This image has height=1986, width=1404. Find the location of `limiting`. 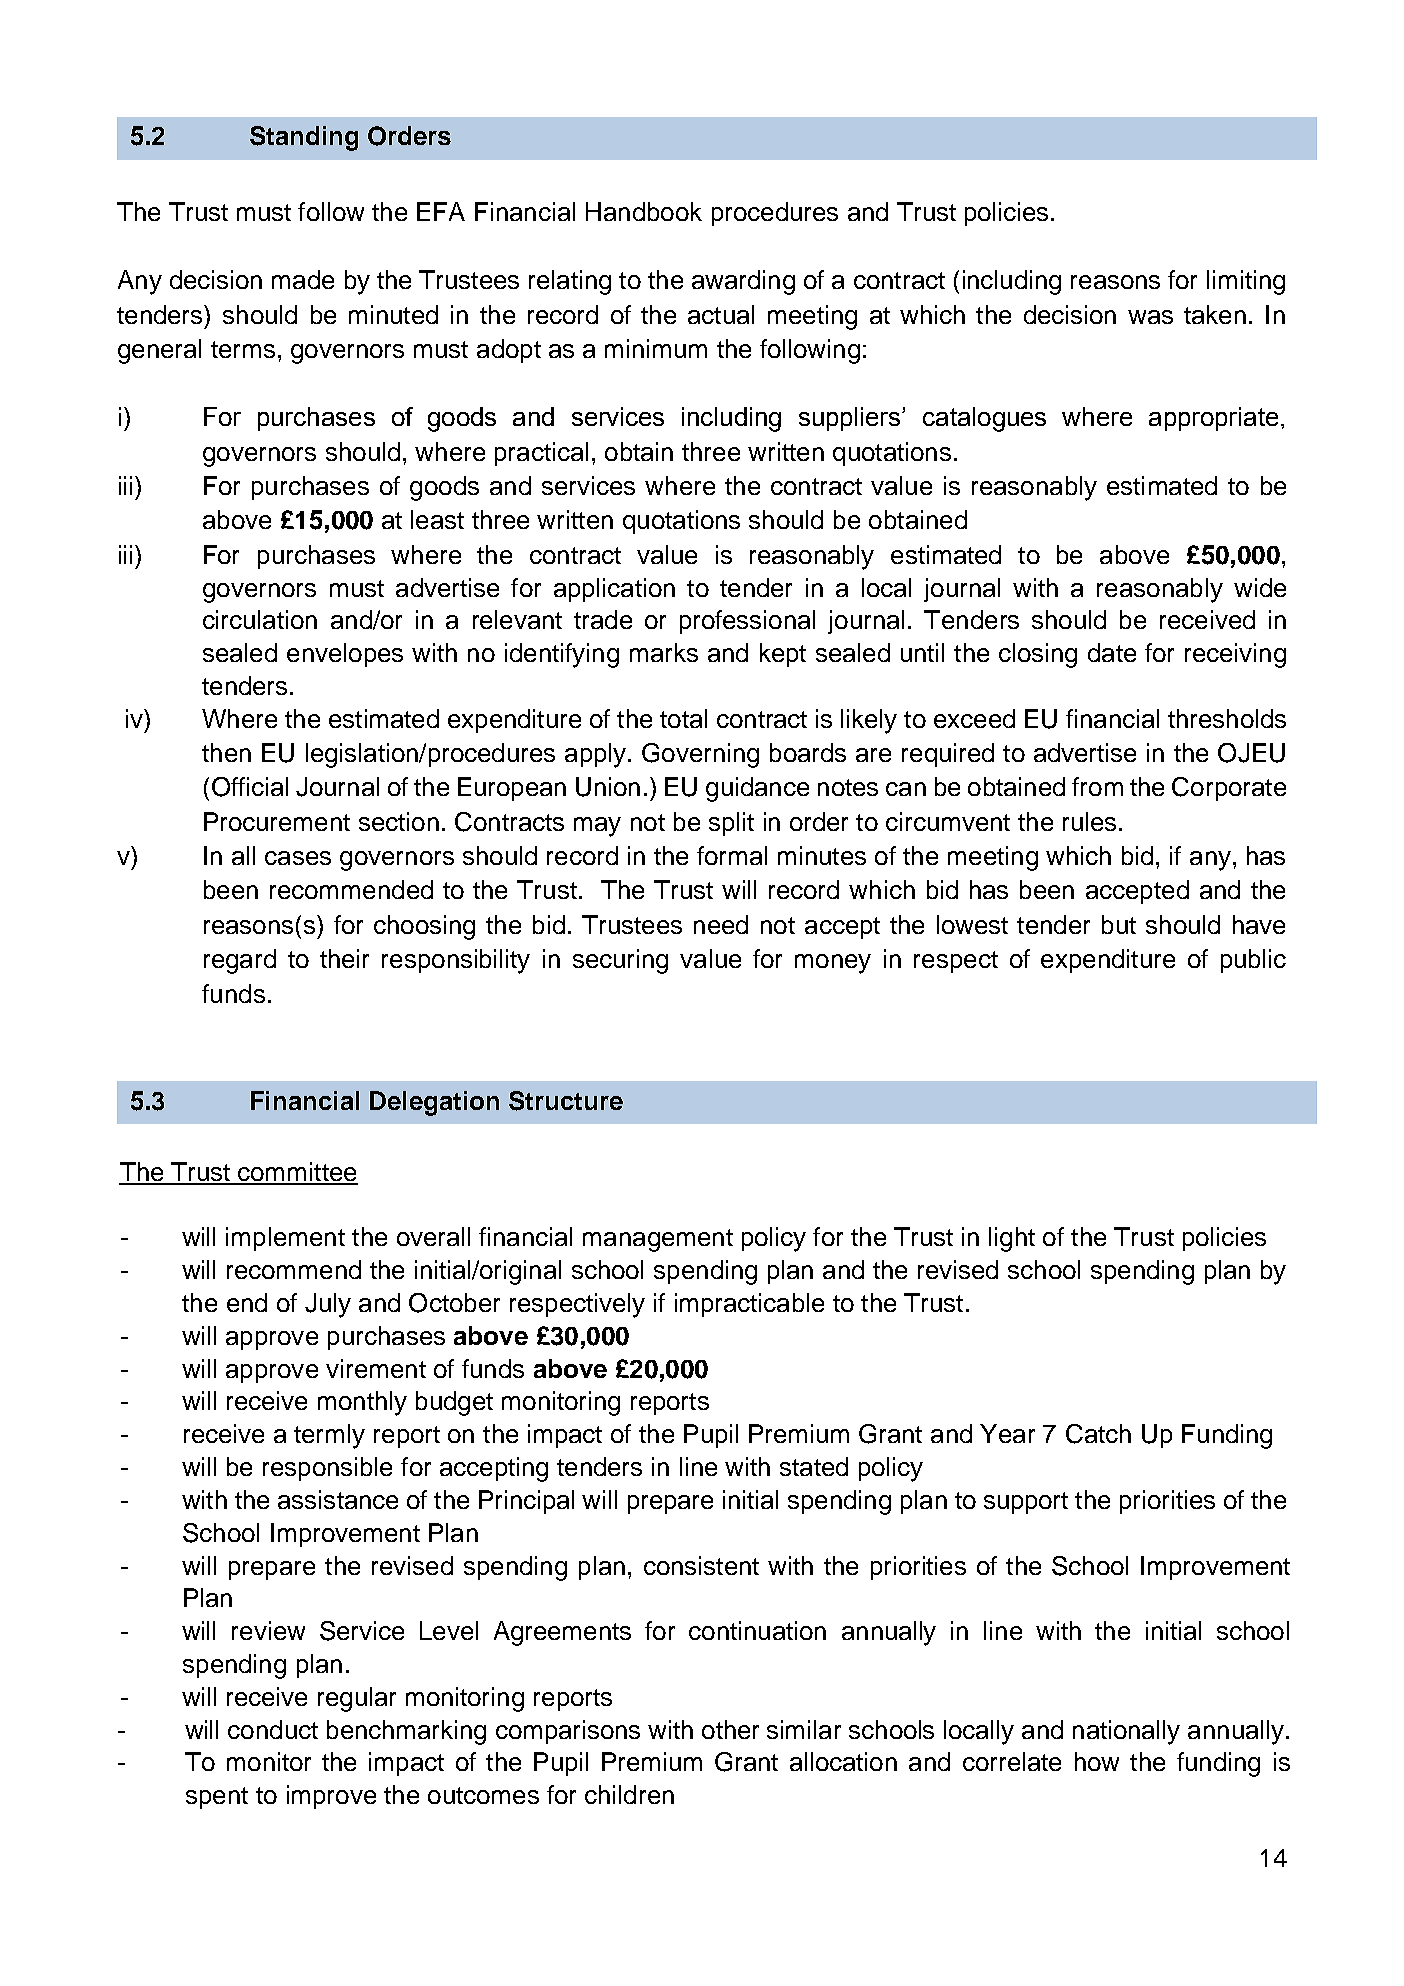

limiting is located at coordinates (1246, 282).
